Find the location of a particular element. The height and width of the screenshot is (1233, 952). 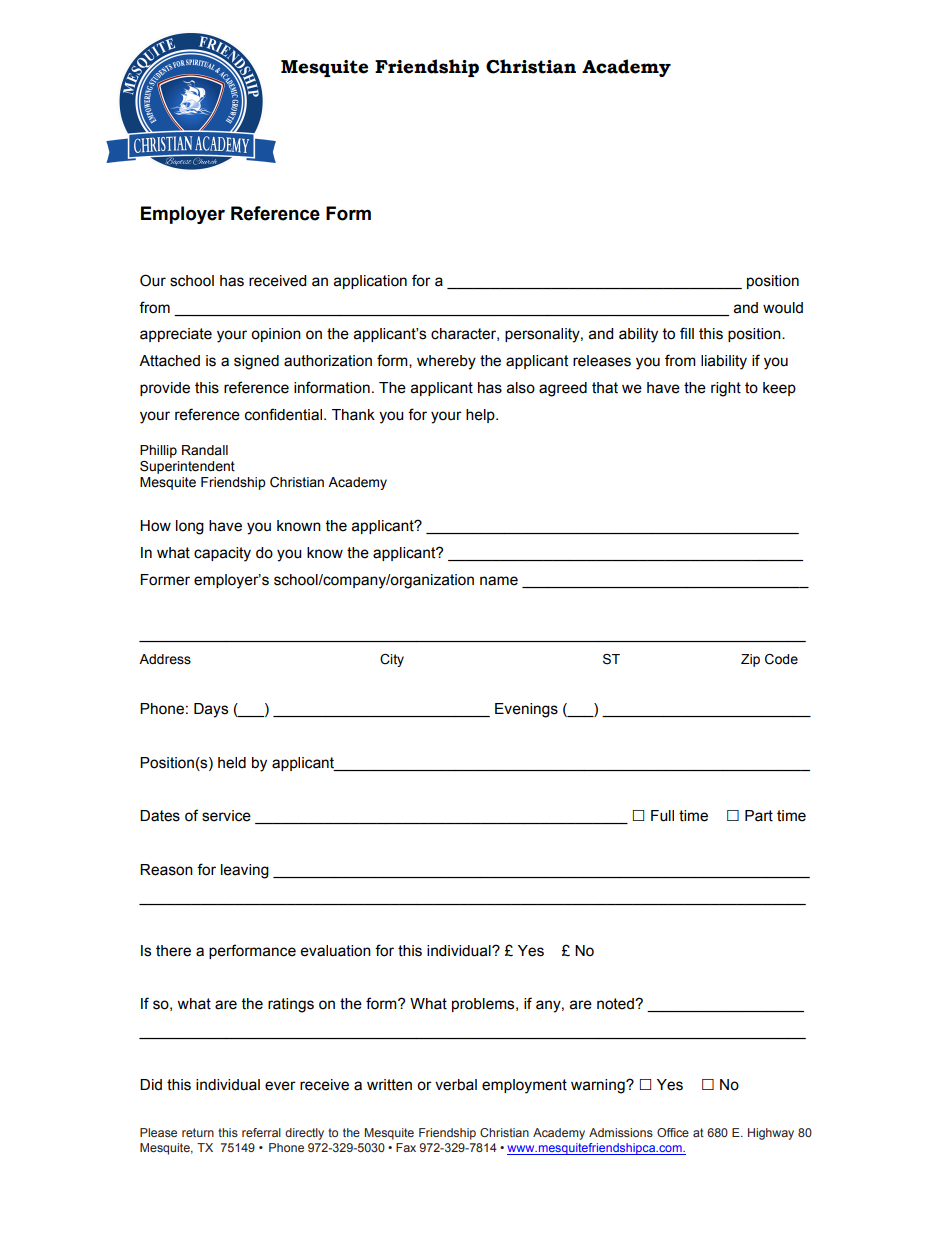

long is located at coordinates (190, 527).
